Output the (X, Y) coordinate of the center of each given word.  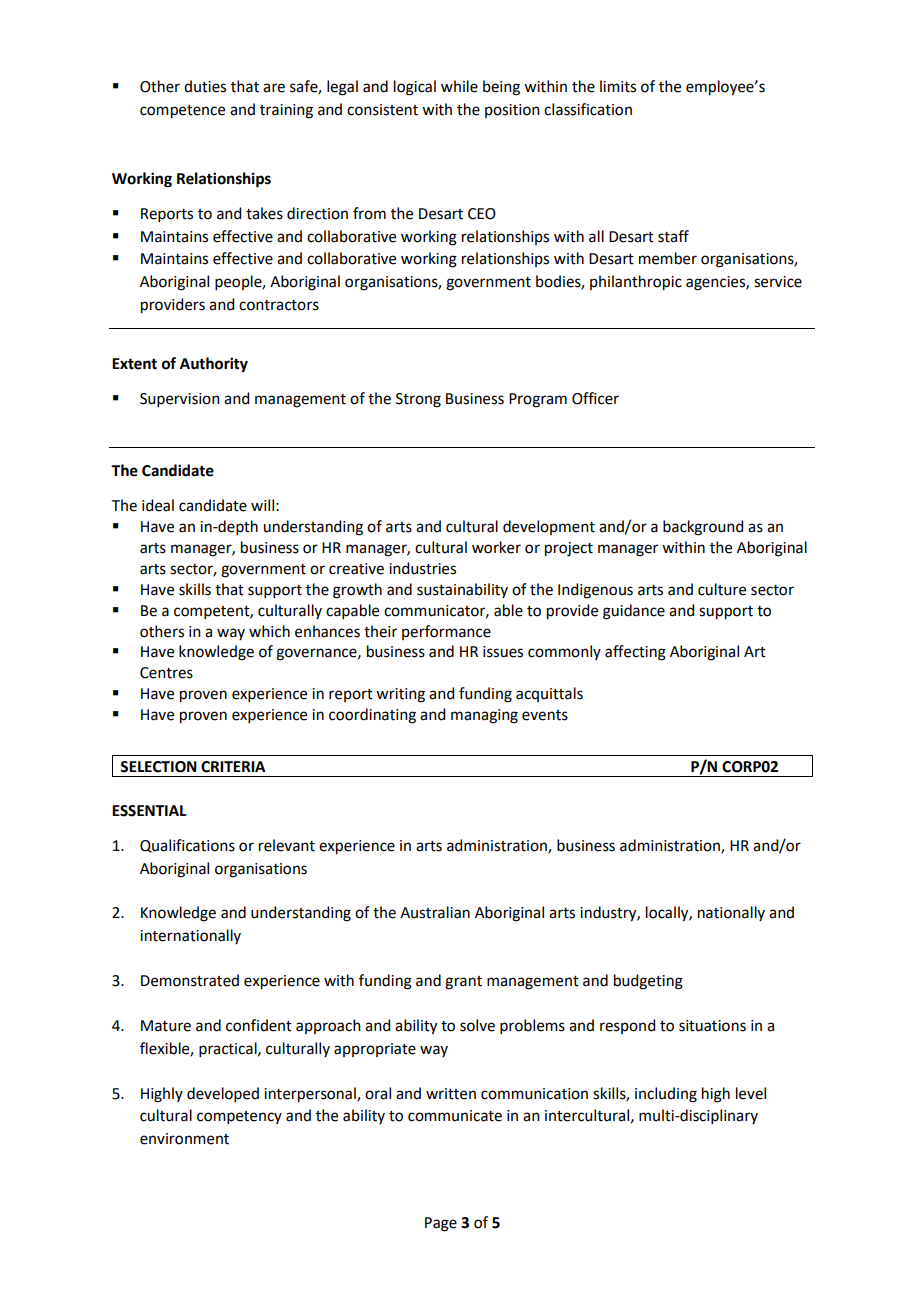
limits (618, 86)
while (459, 86)
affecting (635, 653)
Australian (435, 912)
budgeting (648, 982)
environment (184, 1139)
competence (182, 112)
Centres (166, 673)
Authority (214, 365)
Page (441, 1224)
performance (446, 632)
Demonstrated (190, 980)
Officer (595, 398)
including (666, 1095)
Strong (418, 400)
